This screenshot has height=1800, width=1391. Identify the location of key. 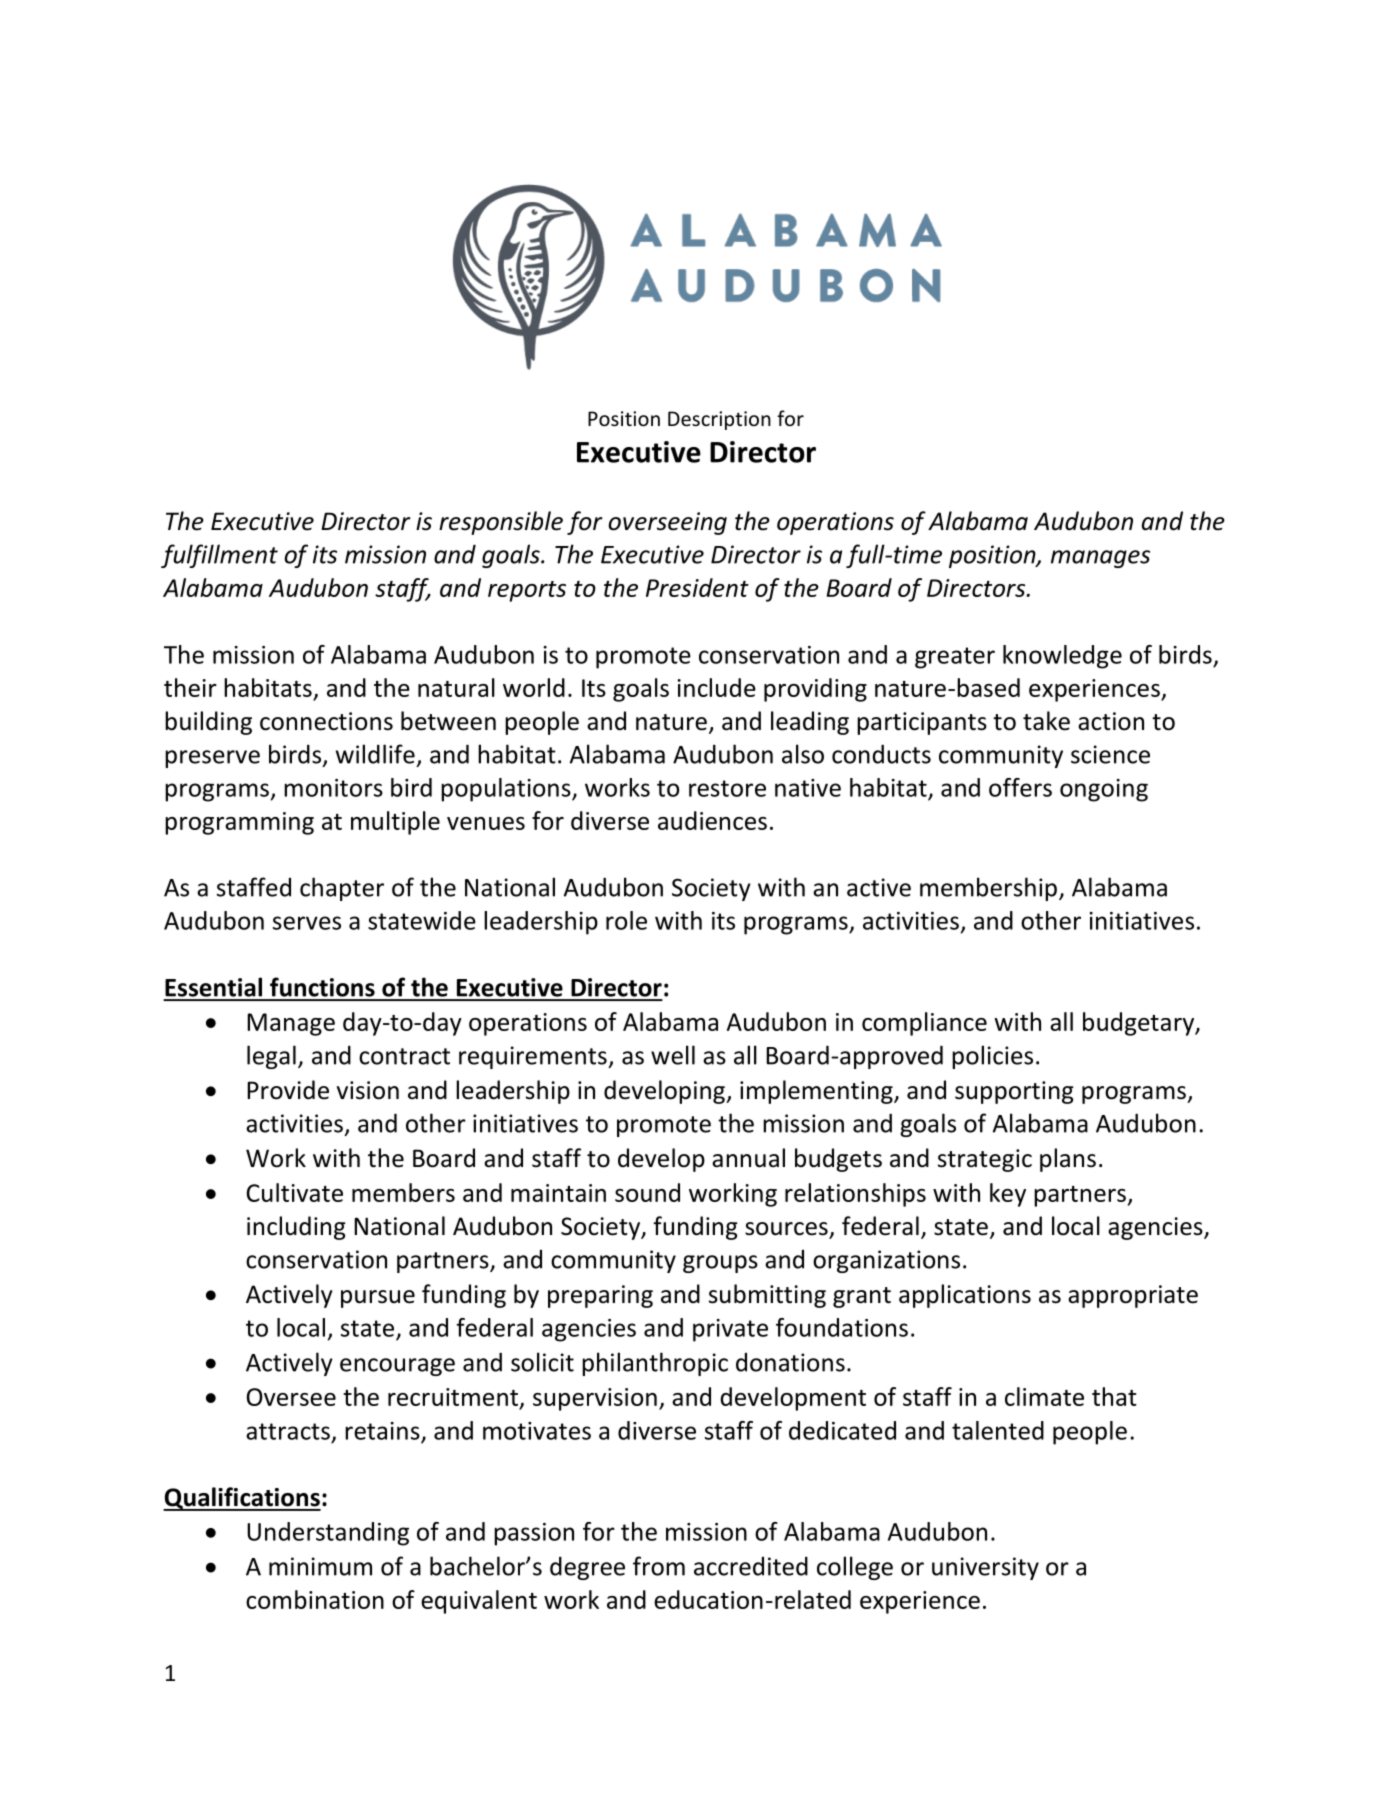
(1008, 1195).
